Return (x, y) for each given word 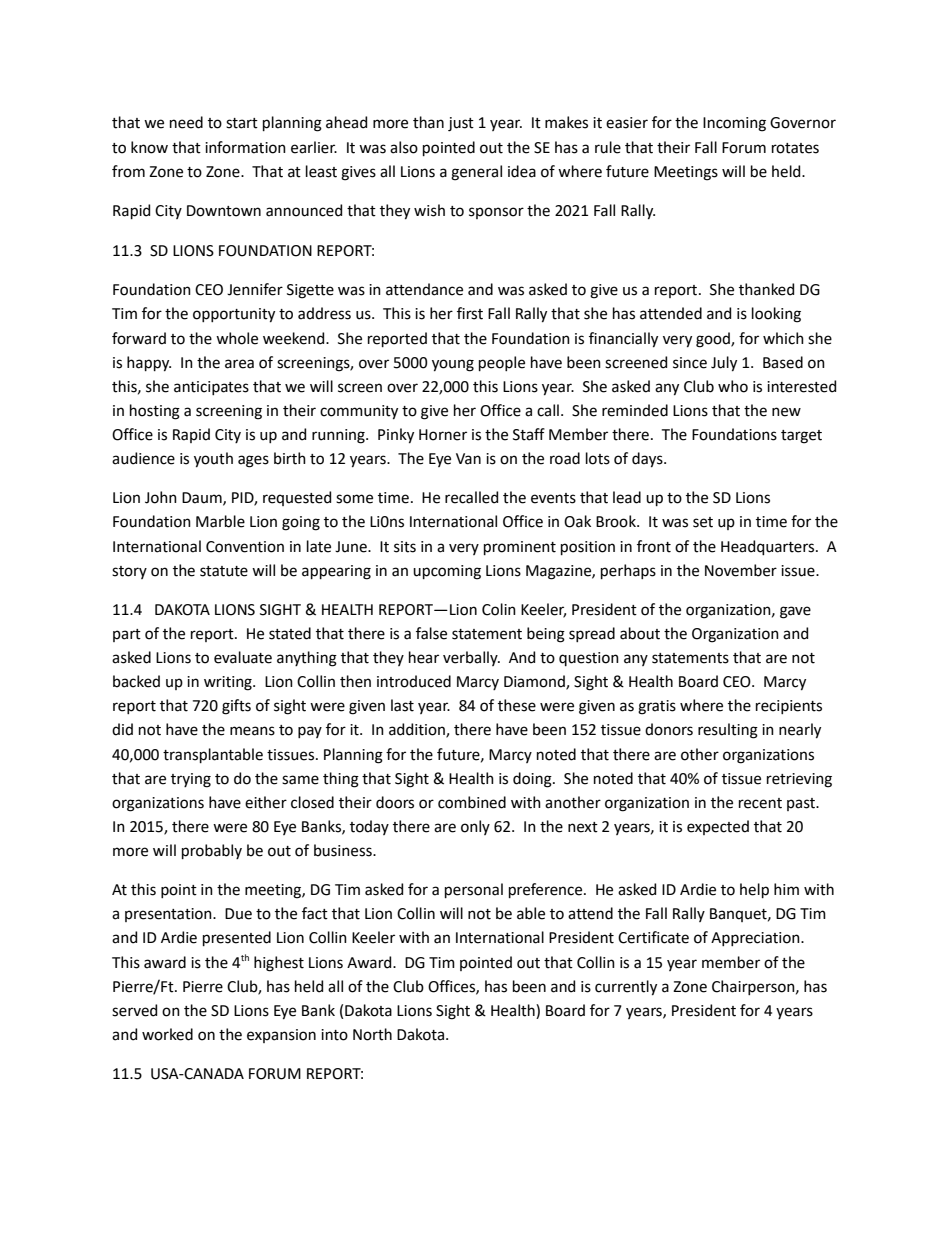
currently (626, 988)
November (741, 570)
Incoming (734, 124)
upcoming (447, 572)
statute (224, 571)
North (372, 1034)
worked (167, 1034)
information (245, 147)
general (476, 173)
